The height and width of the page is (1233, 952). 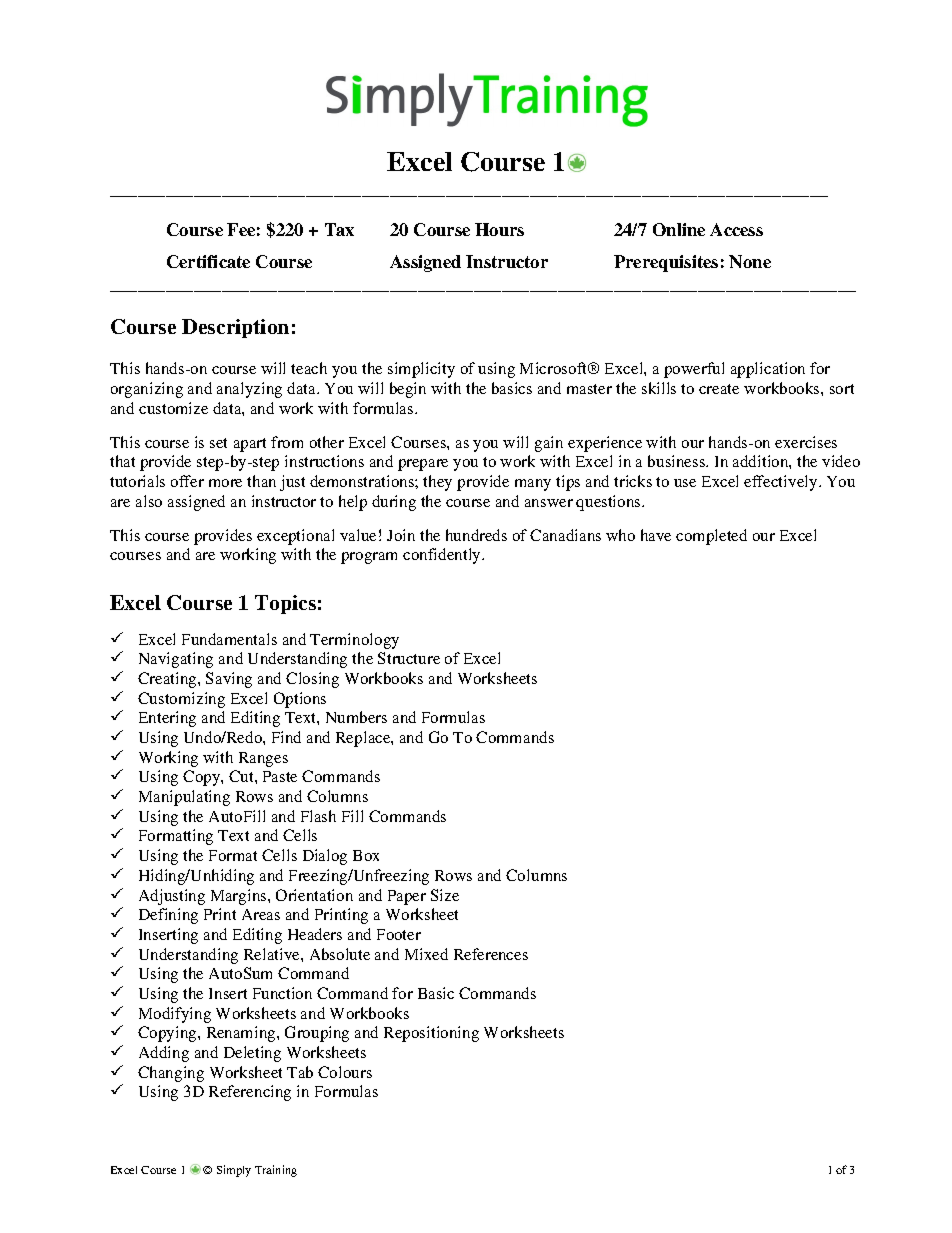 What do you see at coordinates (208, 261) in the page?
I see `Certificate` at bounding box center [208, 261].
